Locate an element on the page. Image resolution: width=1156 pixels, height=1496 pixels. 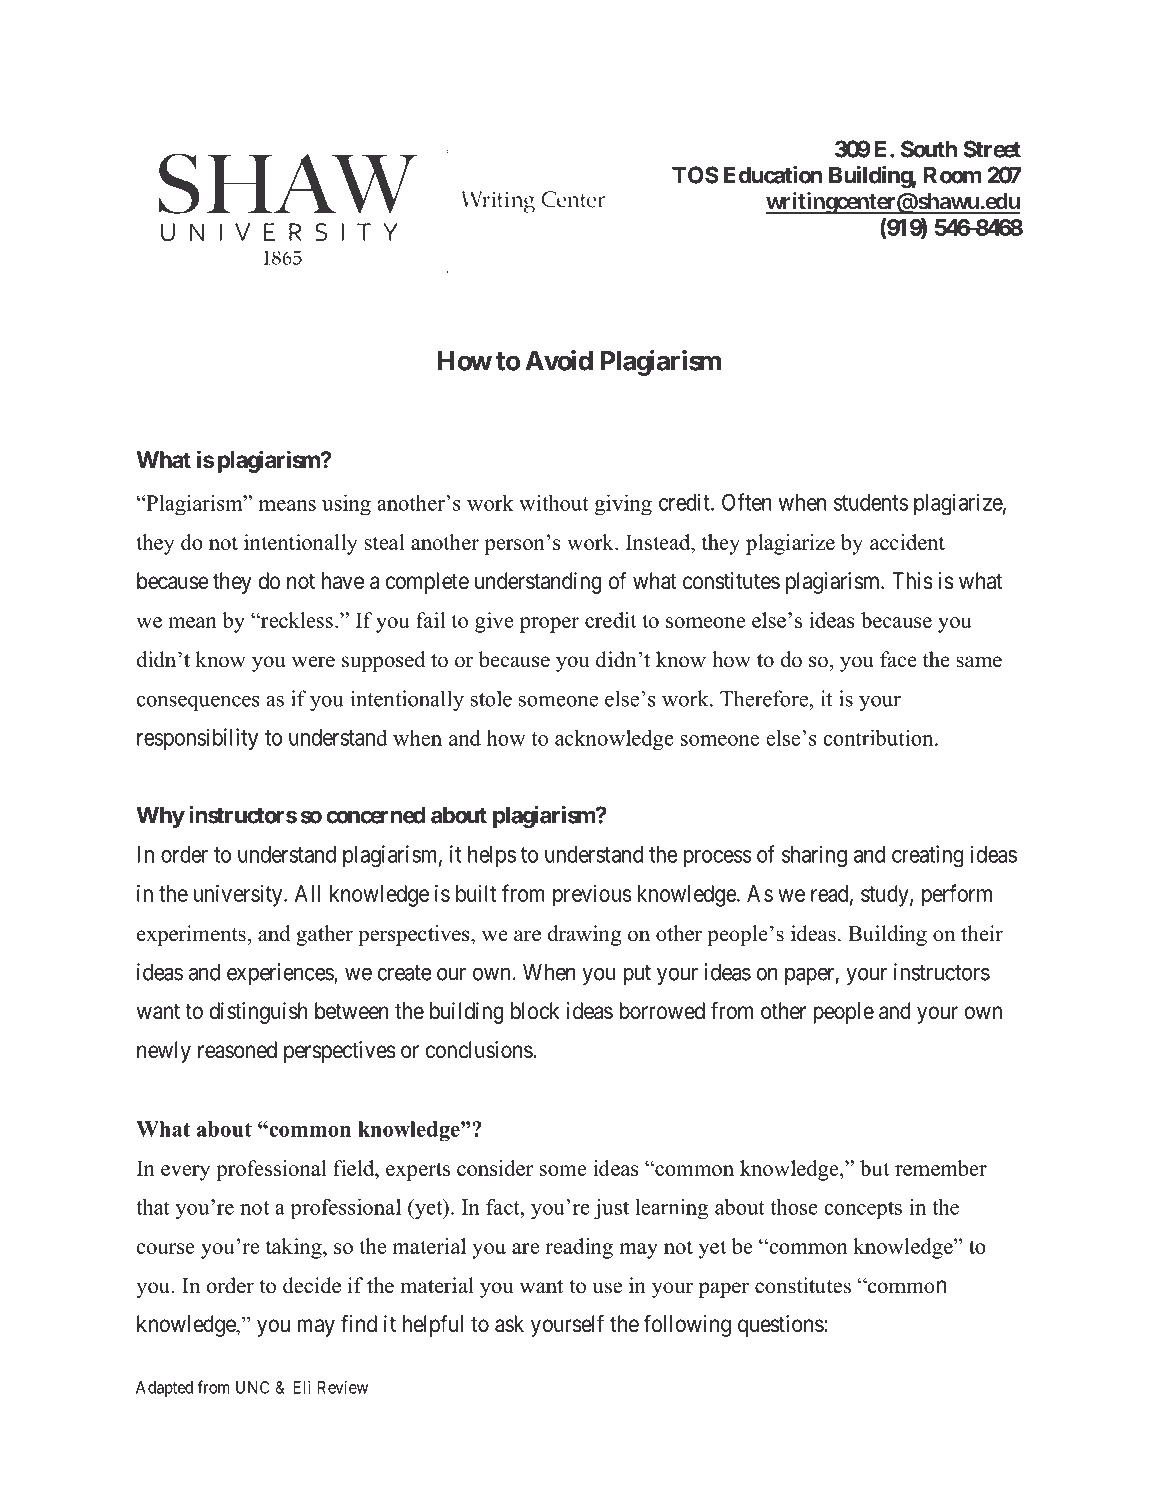
UNC is located at coordinates (253, 1387).
